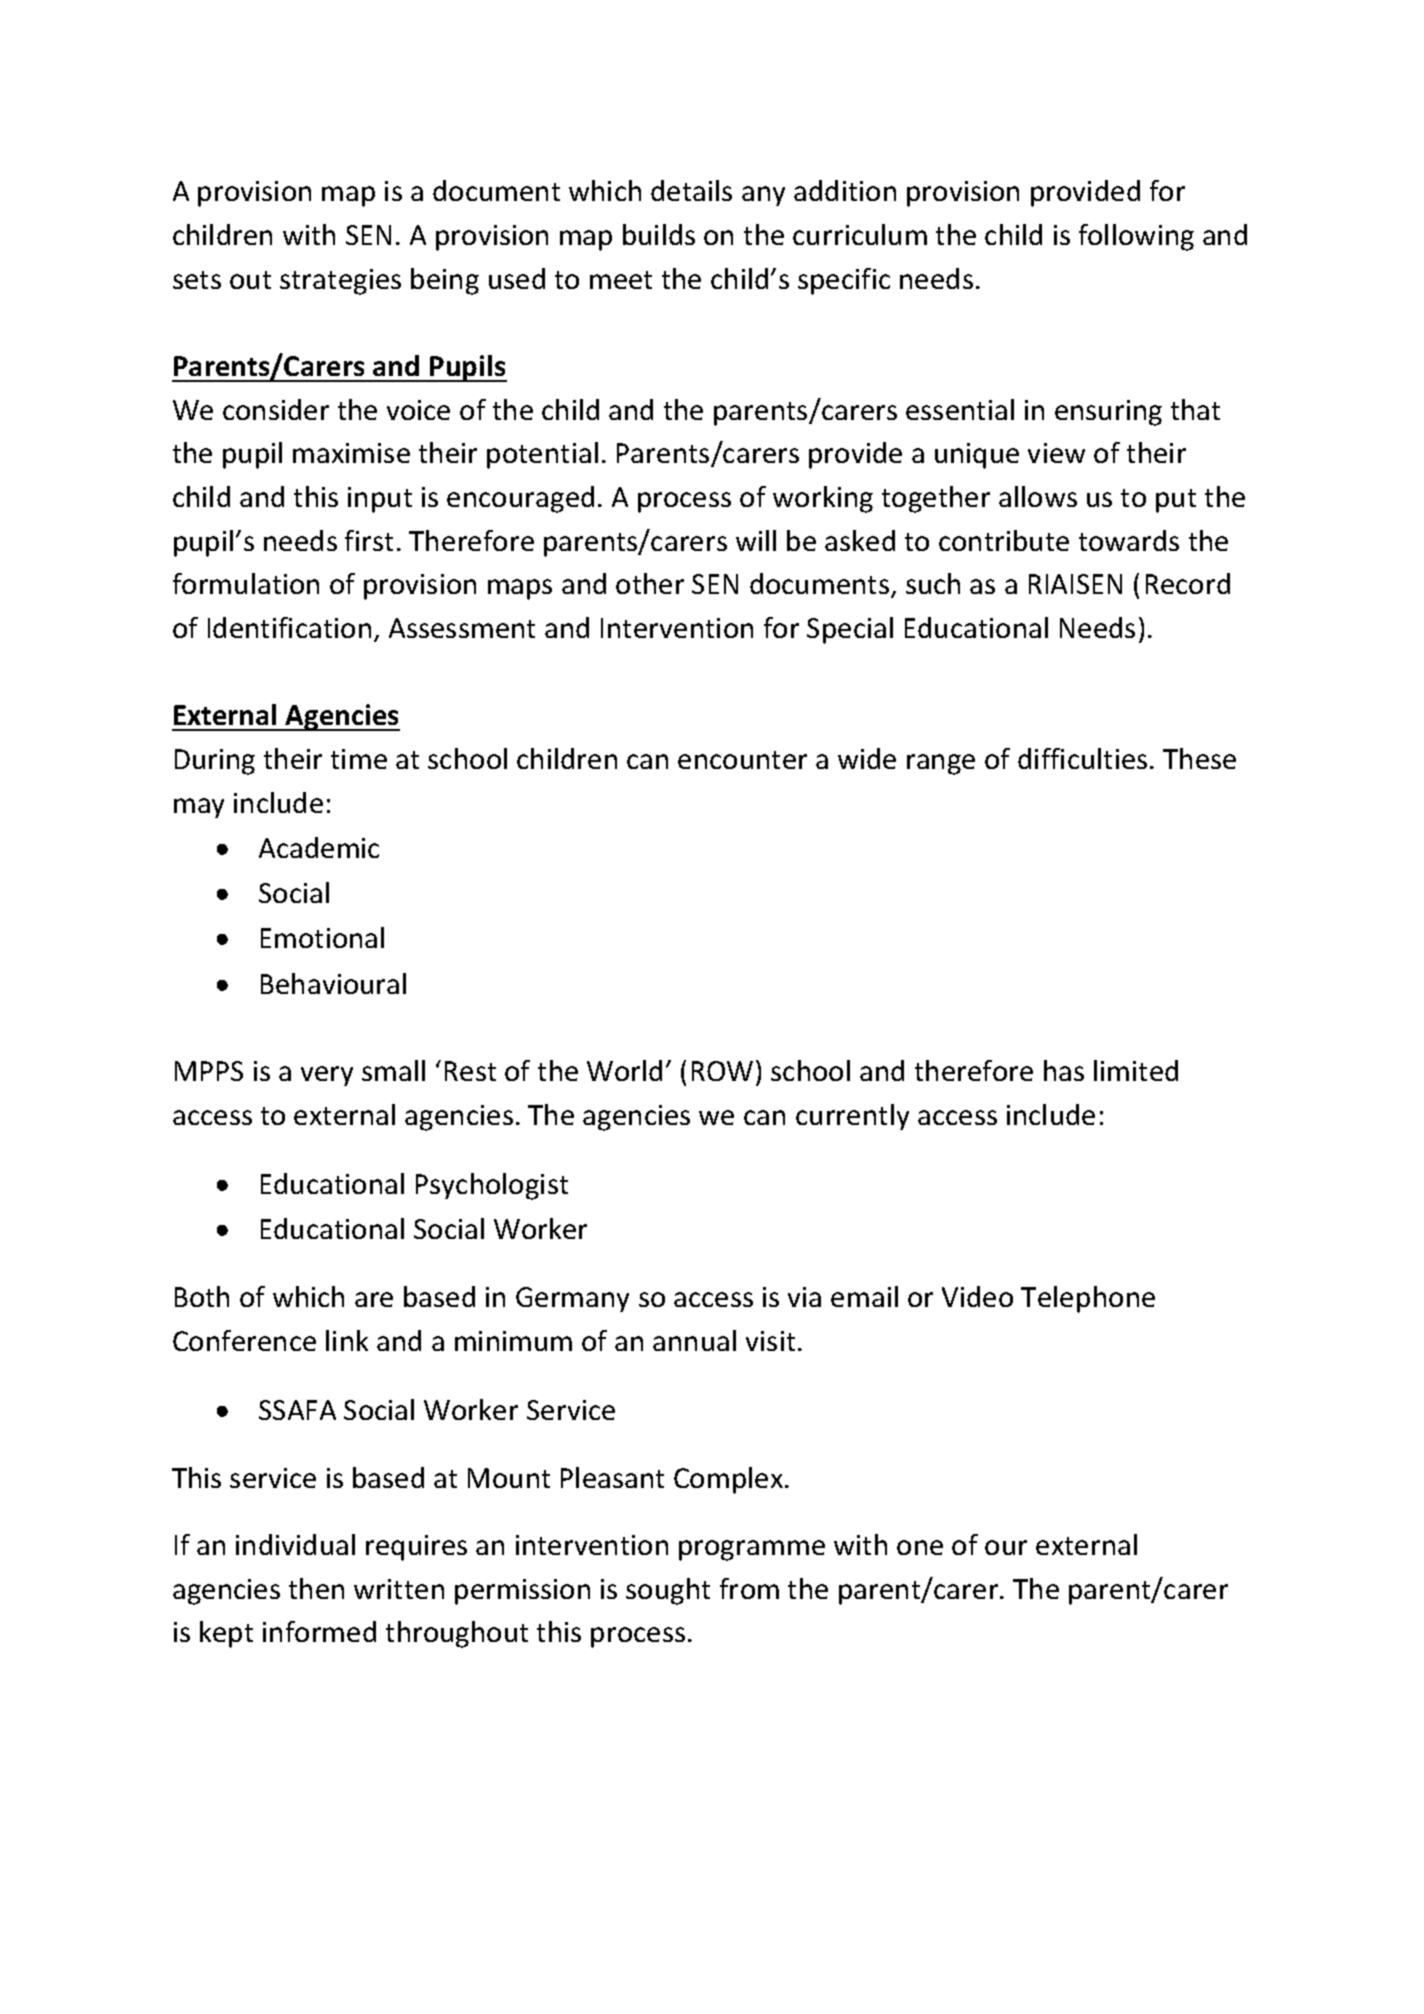 This screenshot has width=1424, height=2014. I want to click on builds, so click(659, 234).
